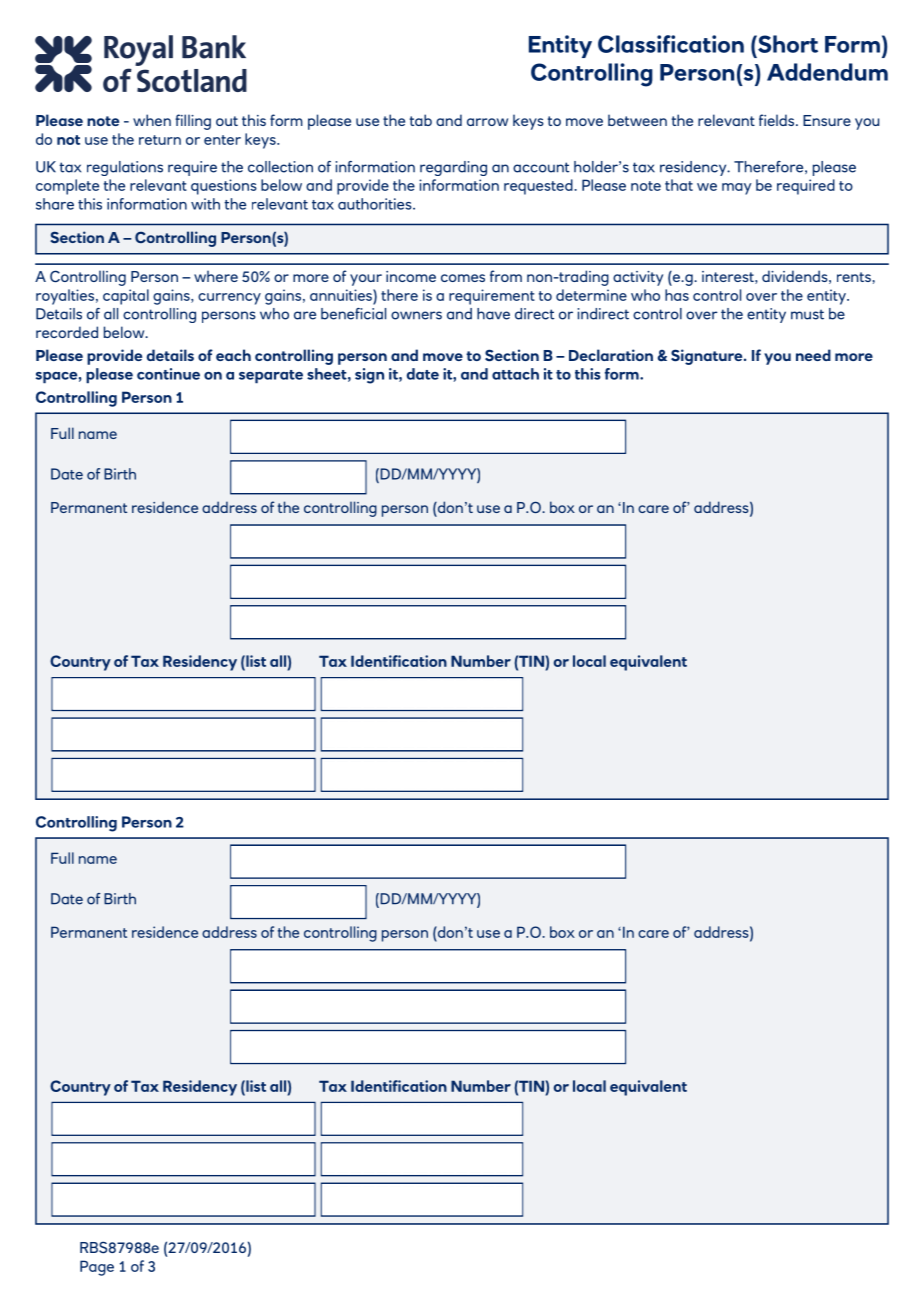 This document has width=924, height=1308. Describe the element at coordinates (152, 120) in the document. I see `when` at that location.
